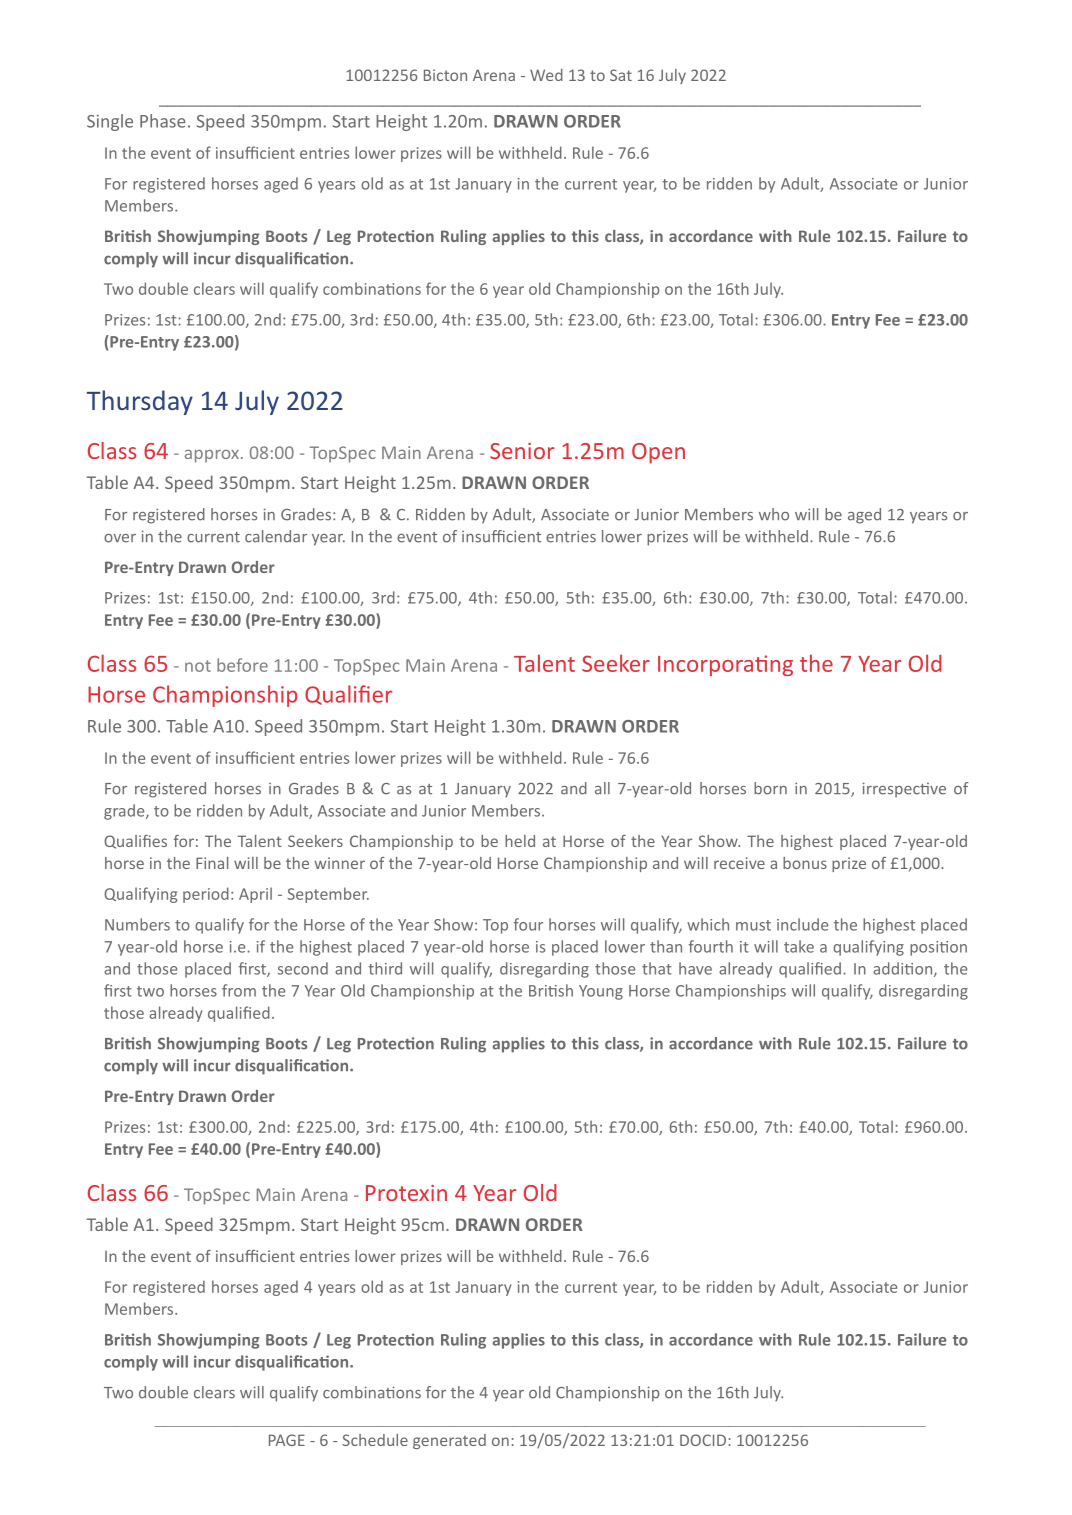 The width and height of the screenshot is (1072, 1515). Describe the element at coordinates (546, 75) in the screenshot. I see `Wed` at that location.
